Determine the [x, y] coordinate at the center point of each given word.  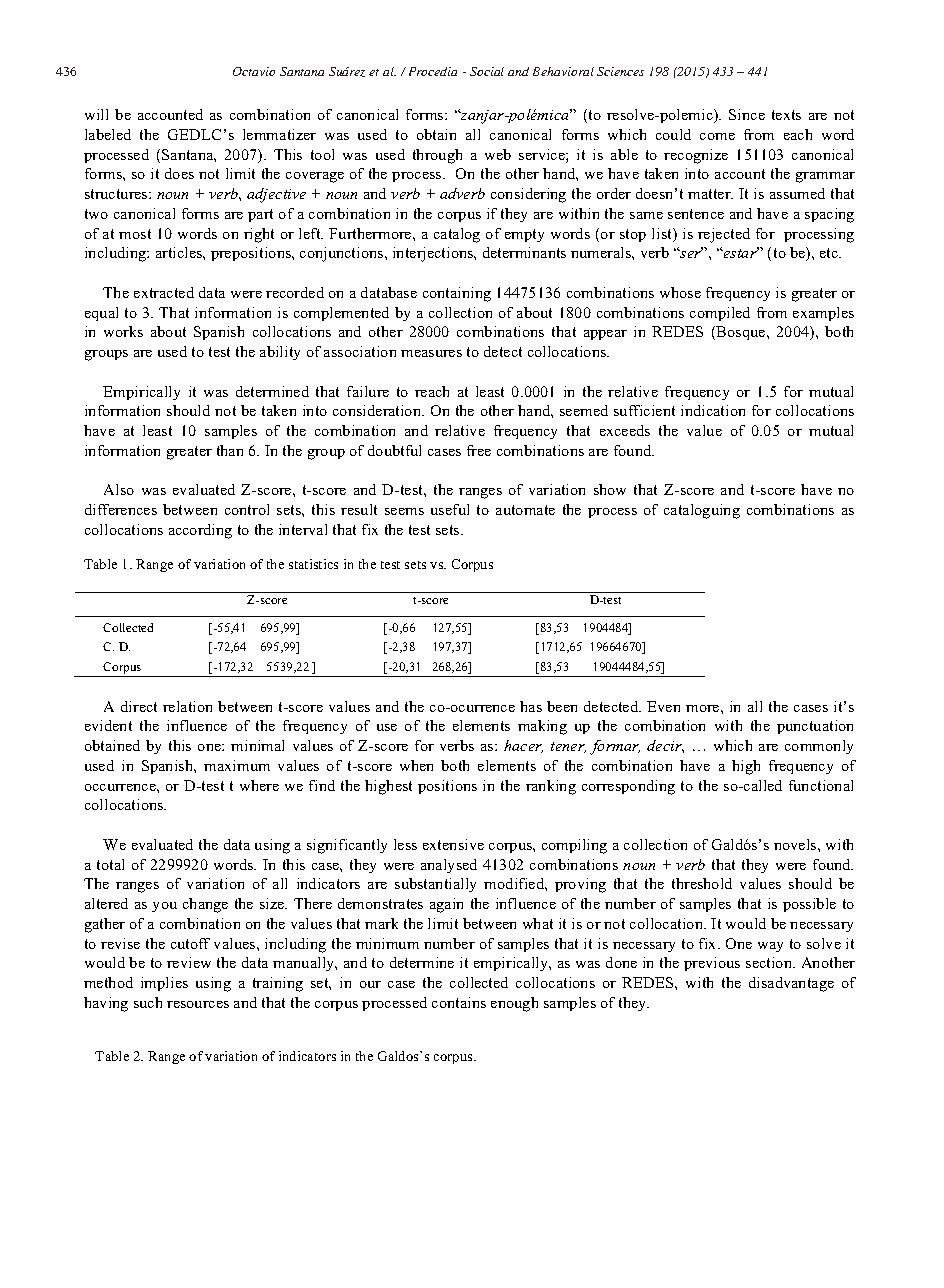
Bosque [741, 333]
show [610, 489]
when [416, 765]
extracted [164, 292]
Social [487, 71]
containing [457, 294]
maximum [237, 765]
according [200, 531]
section [770, 962]
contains [459, 1002]
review [189, 962]
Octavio [254, 71]
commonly [819, 747]
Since [747, 114]
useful [450, 509]
